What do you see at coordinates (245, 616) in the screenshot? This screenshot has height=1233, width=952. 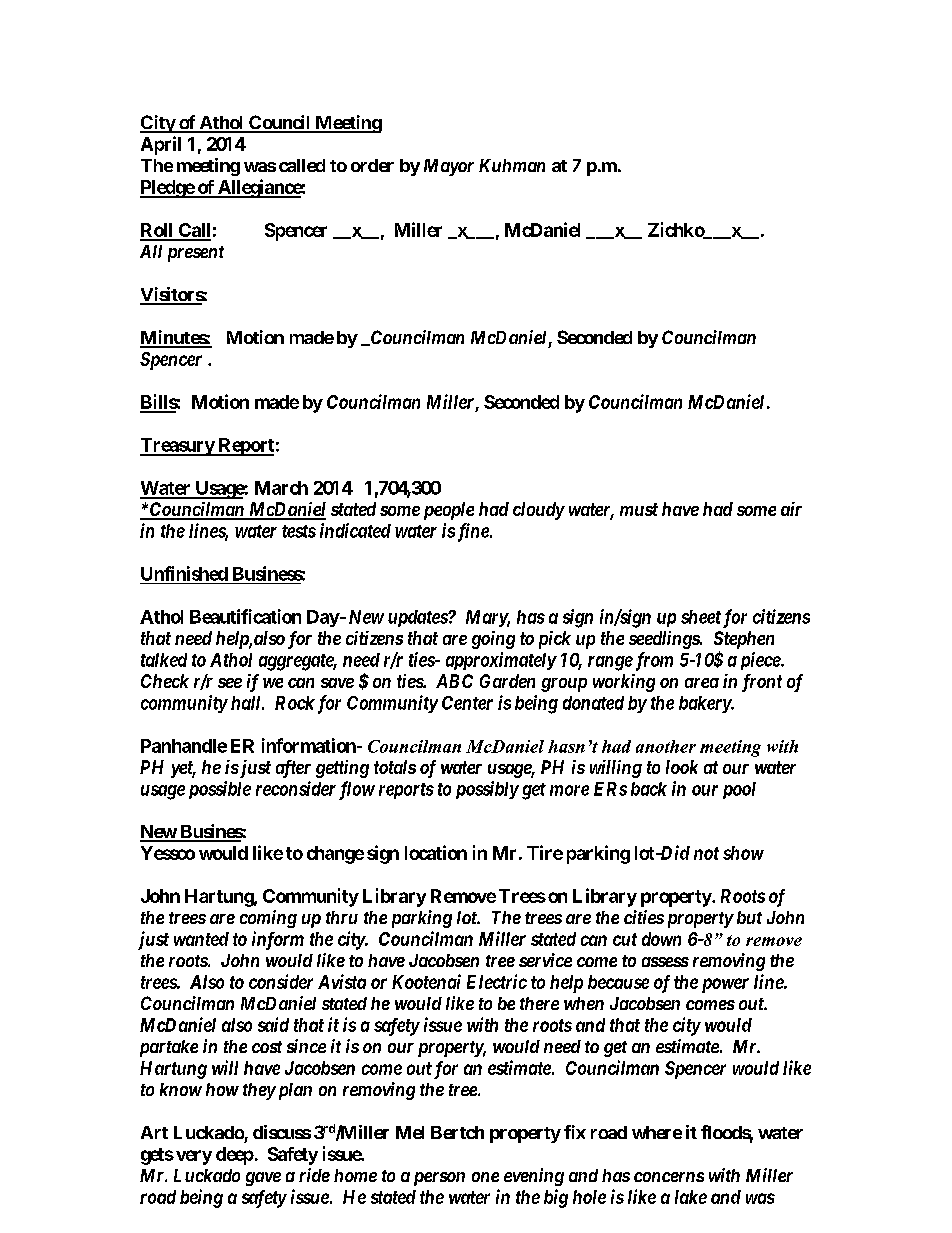 I see `Beautification` at bounding box center [245, 616].
